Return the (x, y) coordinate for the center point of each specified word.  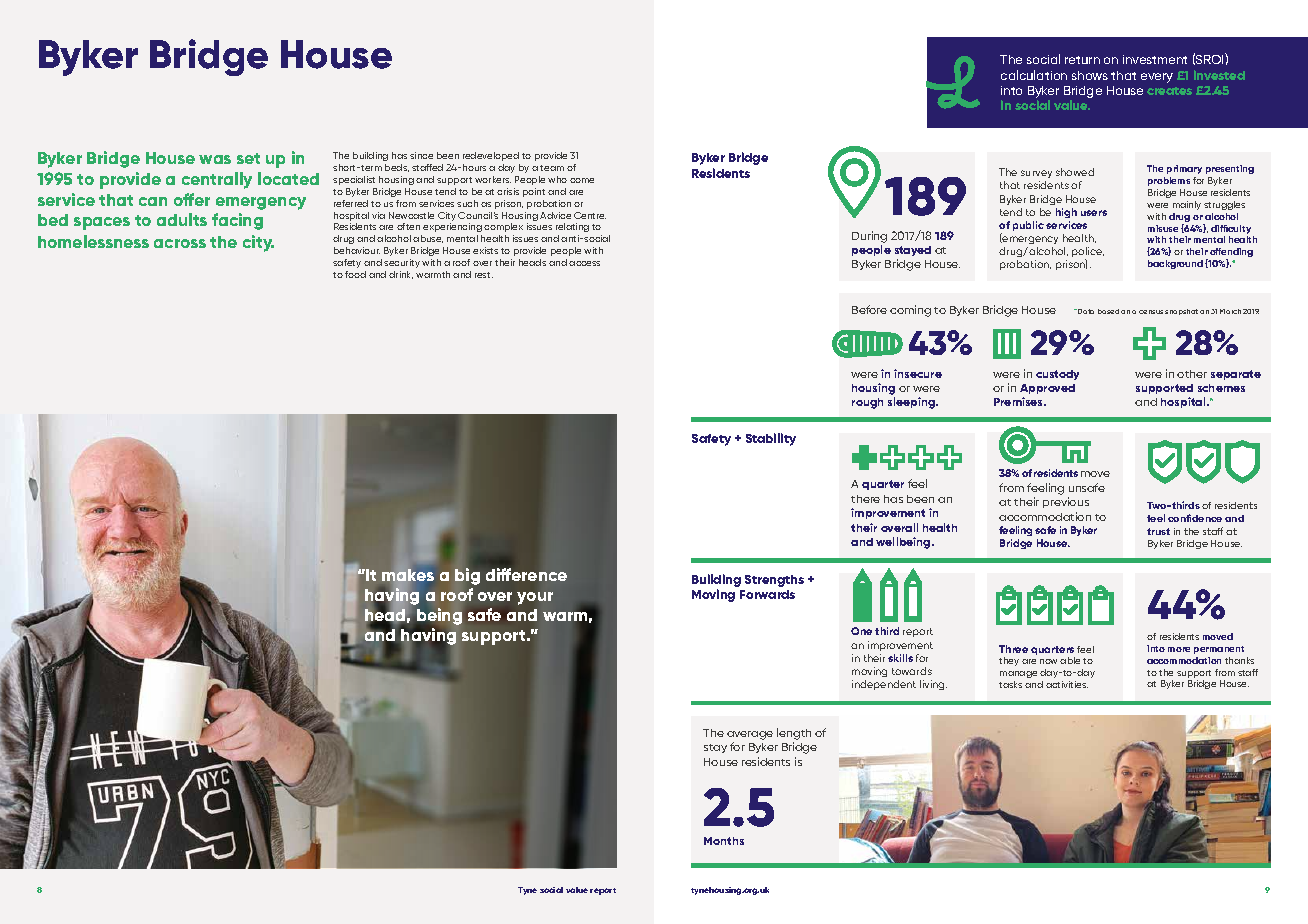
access (584, 263)
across (180, 243)
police (1088, 253)
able (1070, 660)
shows (1090, 75)
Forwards (767, 594)
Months (724, 841)
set (248, 158)
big (467, 576)
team (552, 168)
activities (1067, 684)
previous (1066, 502)
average (750, 735)
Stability (771, 439)
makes (408, 577)
